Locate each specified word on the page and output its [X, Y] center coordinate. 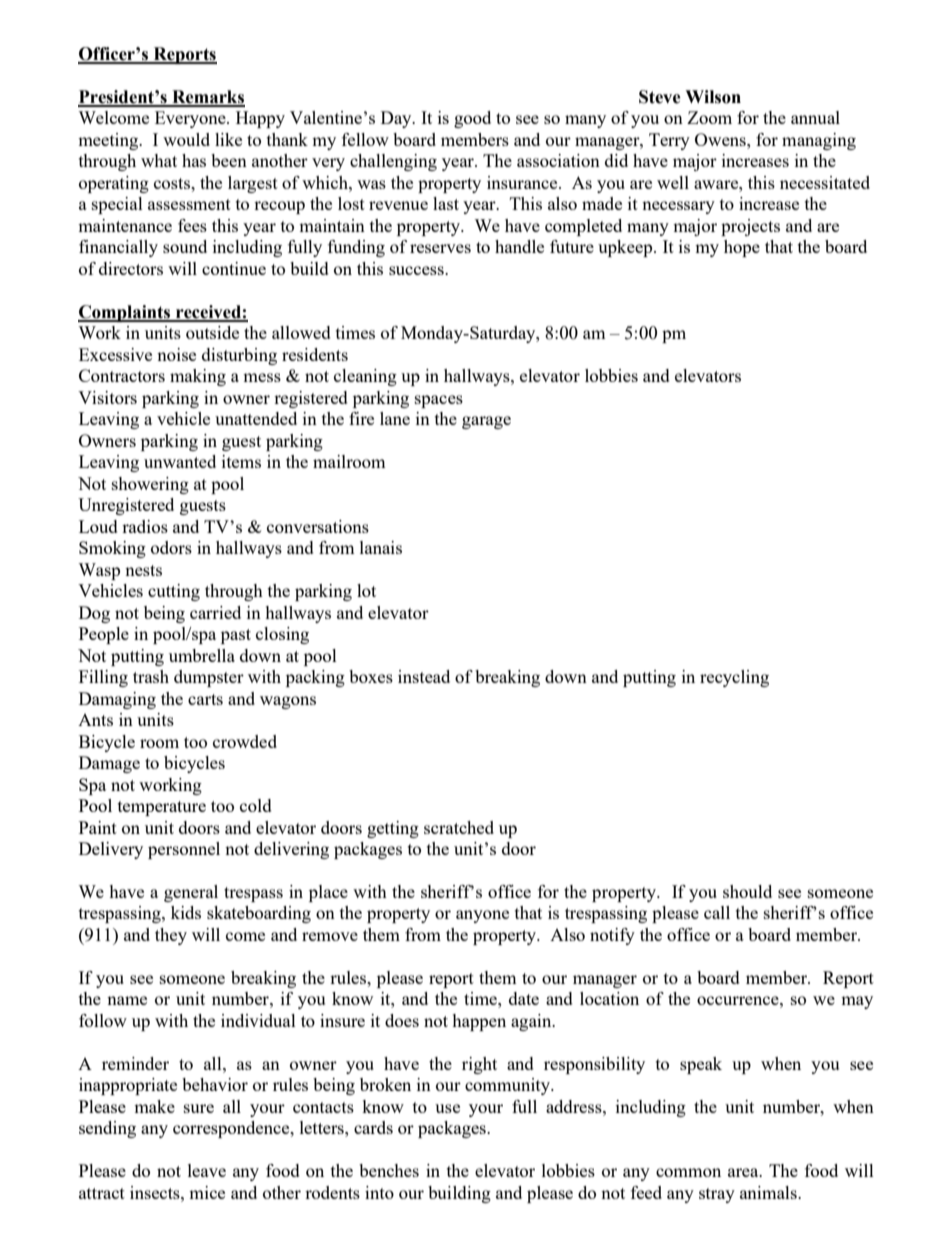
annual [815, 117]
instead [424, 676]
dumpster [209, 678]
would [186, 139]
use [447, 1108]
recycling [734, 678]
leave [207, 1170]
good [472, 119]
